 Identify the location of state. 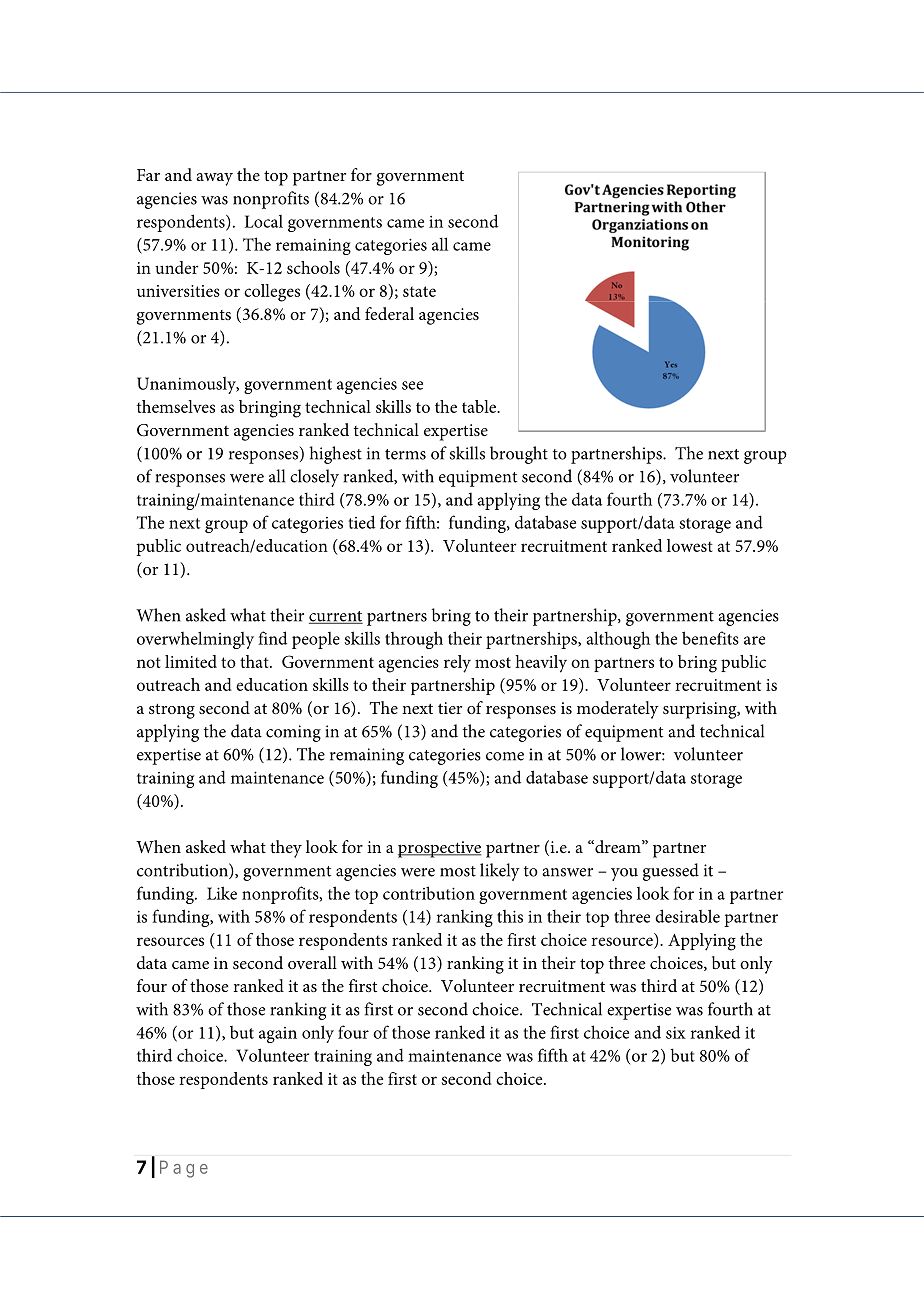
(419, 291).
